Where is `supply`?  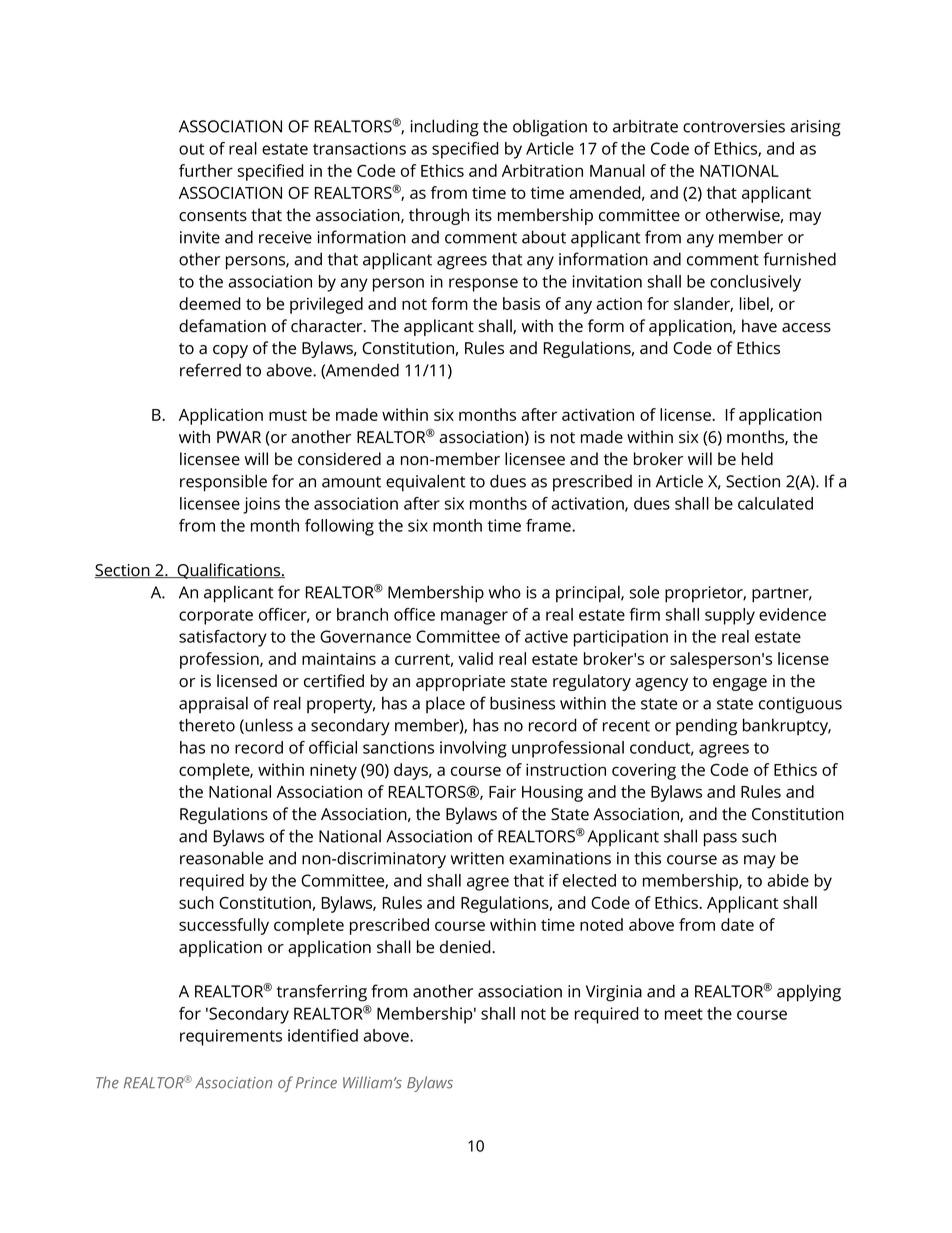
supply is located at coordinates (730, 616).
